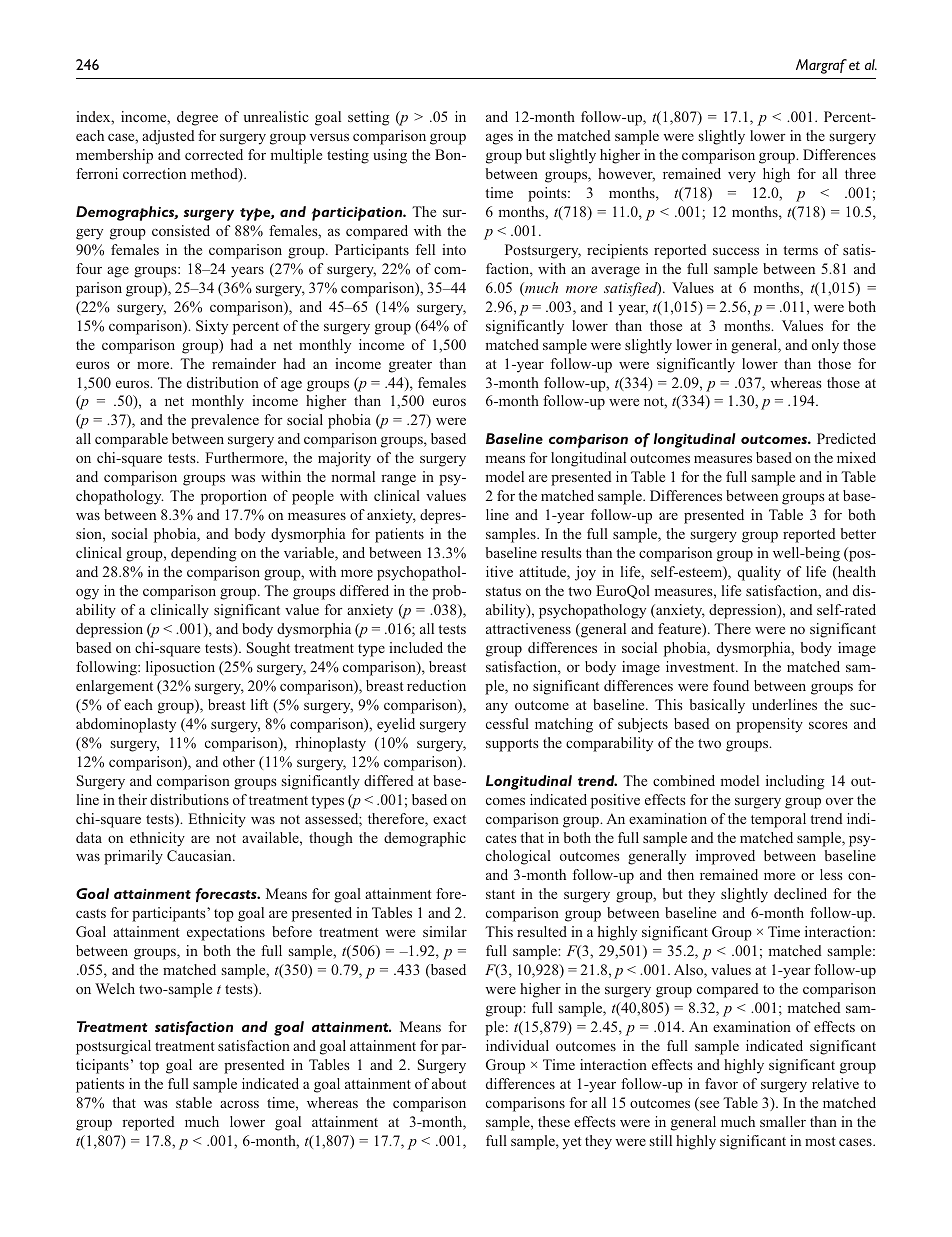  Describe the element at coordinates (200, 855) in the image. I see `Caucasian` at that location.
